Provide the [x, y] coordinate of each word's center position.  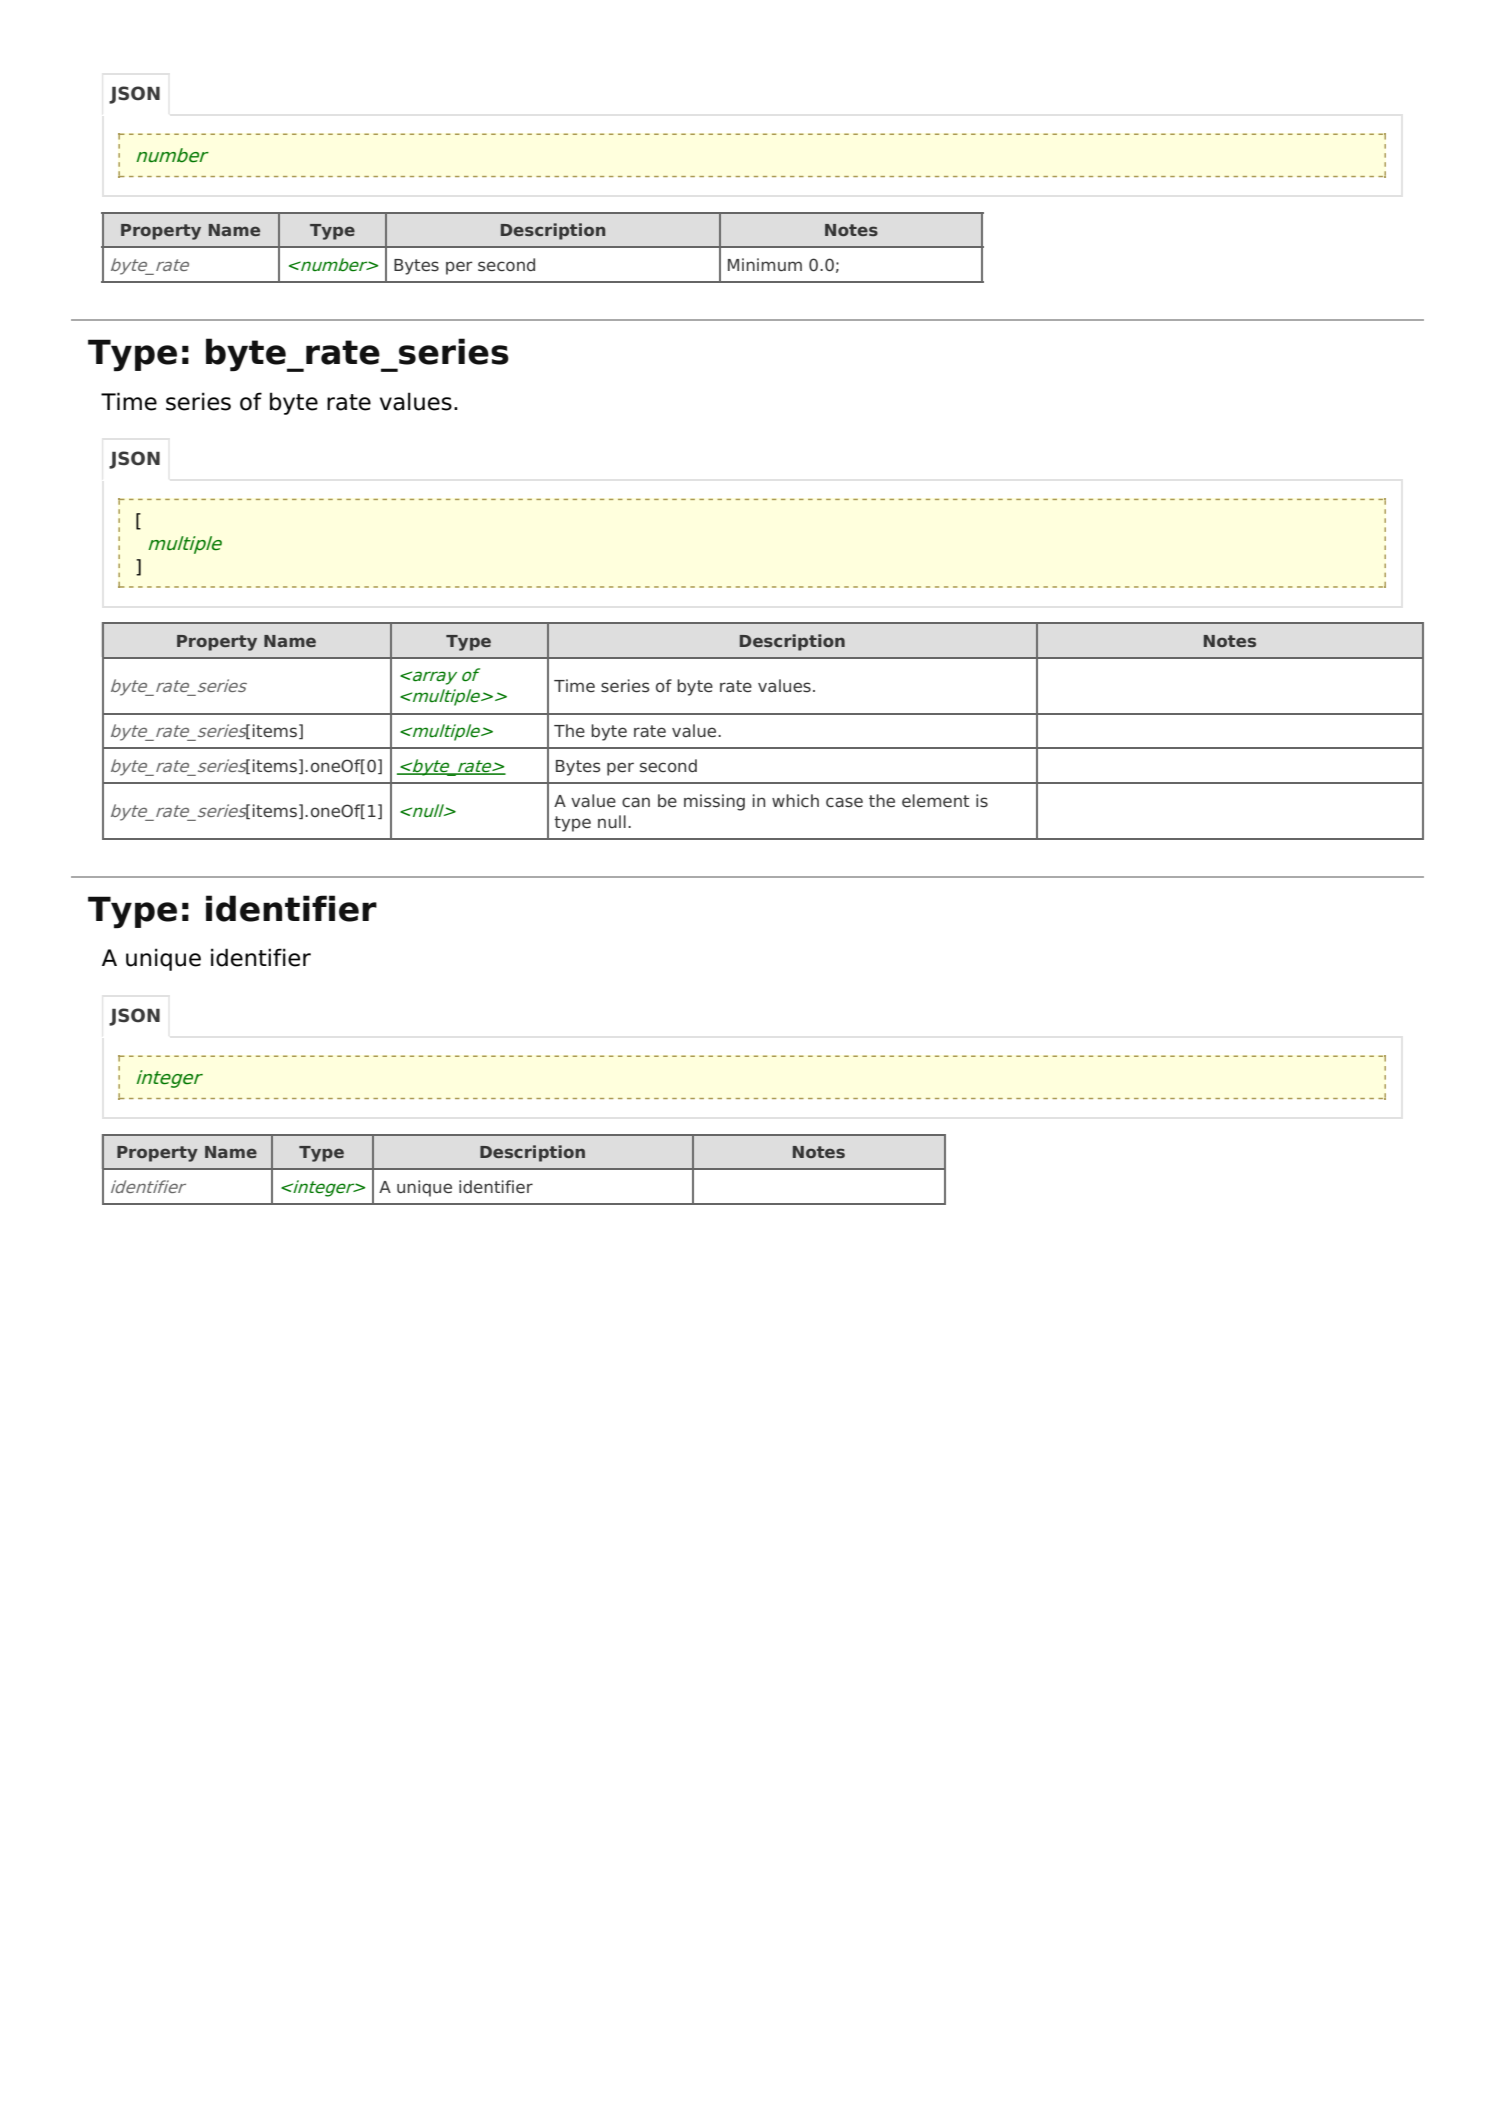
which [795, 800]
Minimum [765, 264]
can [636, 802]
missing [714, 802]
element [935, 800]
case [844, 802]
